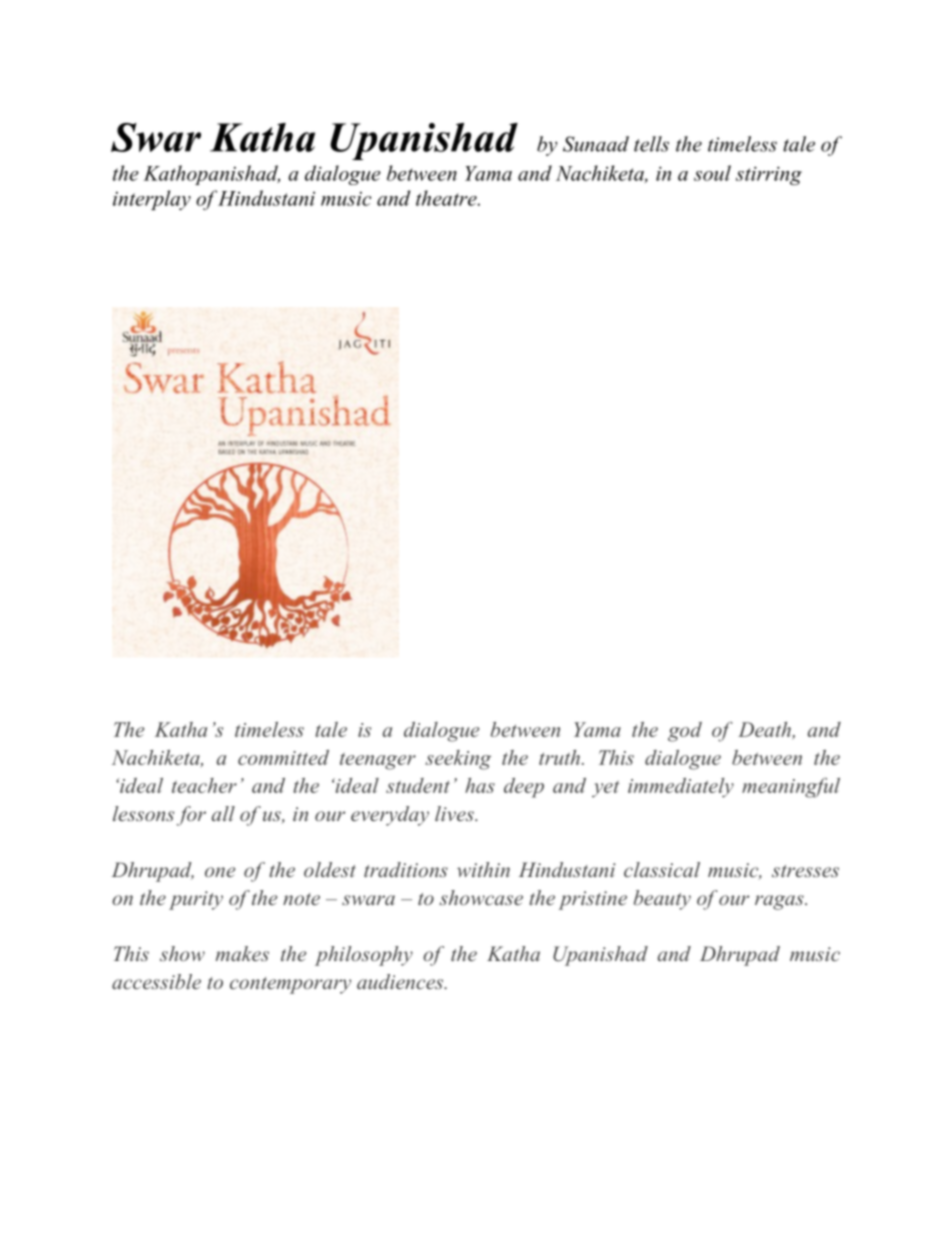  Describe the element at coordinates (447, 198) in the screenshot. I see `theatre` at that location.
